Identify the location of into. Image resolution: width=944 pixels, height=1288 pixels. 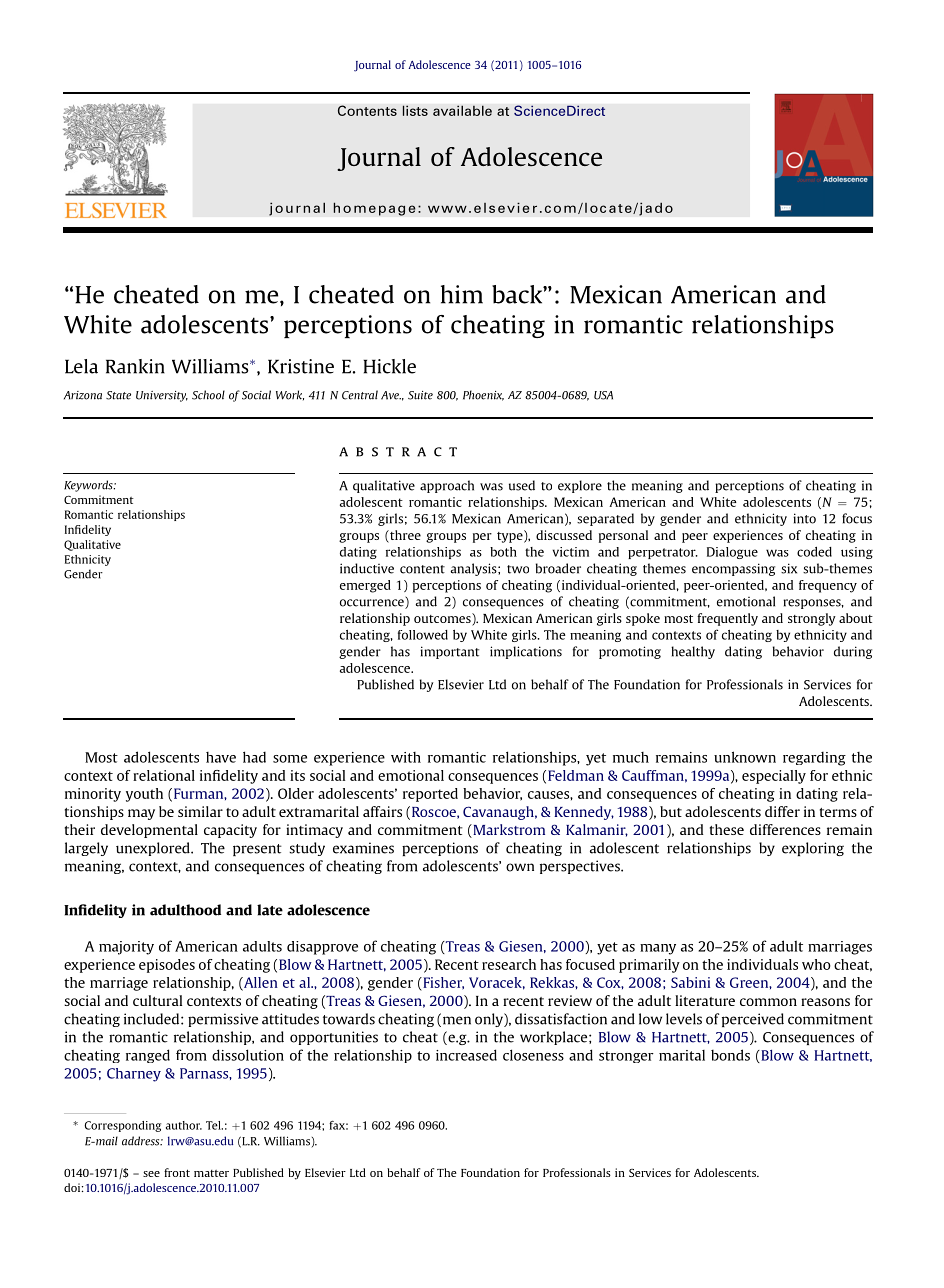
(804, 518).
